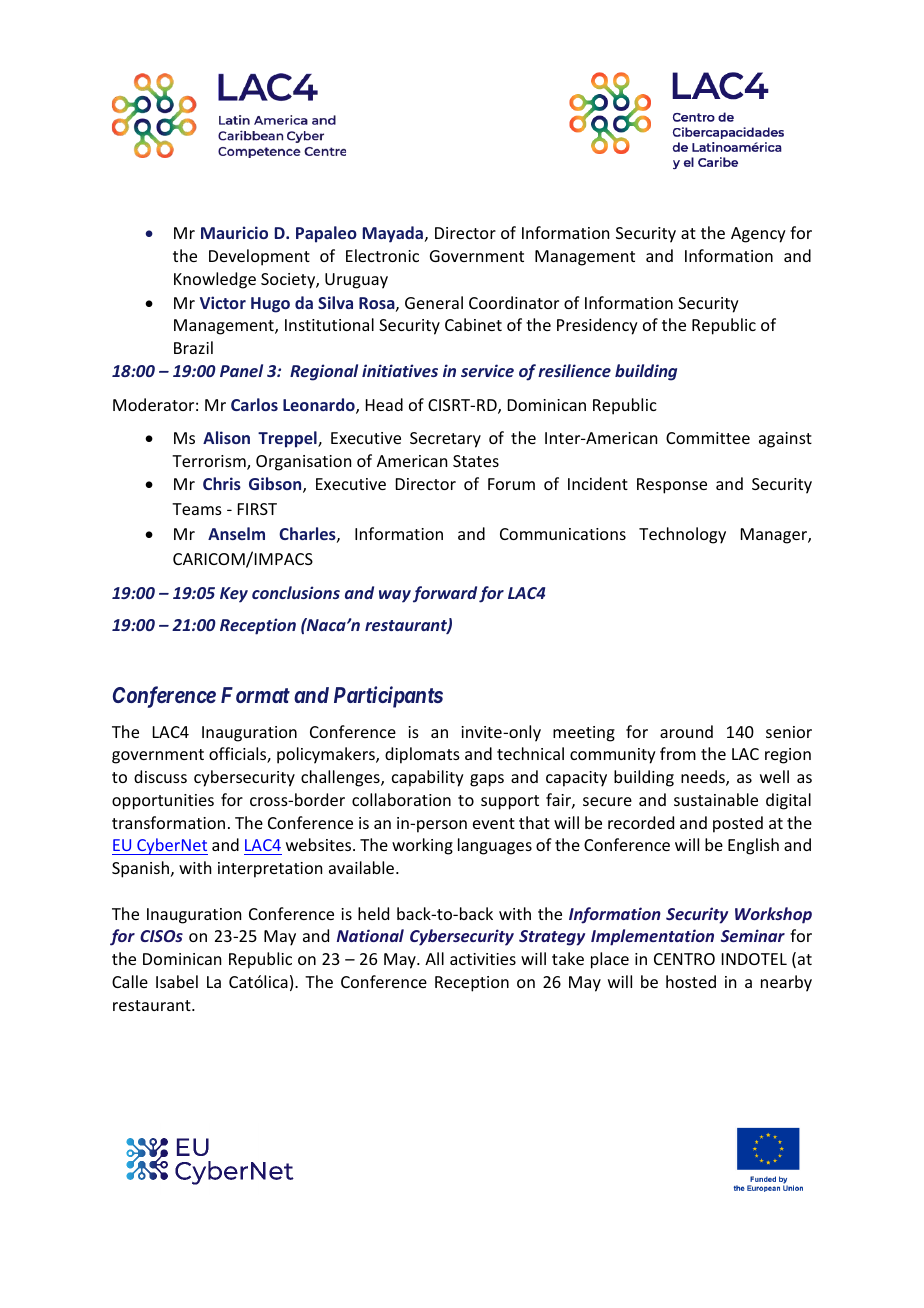  What do you see at coordinates (708, 438) in the document?
I see `Committee` at bounding box center [708, 438].
